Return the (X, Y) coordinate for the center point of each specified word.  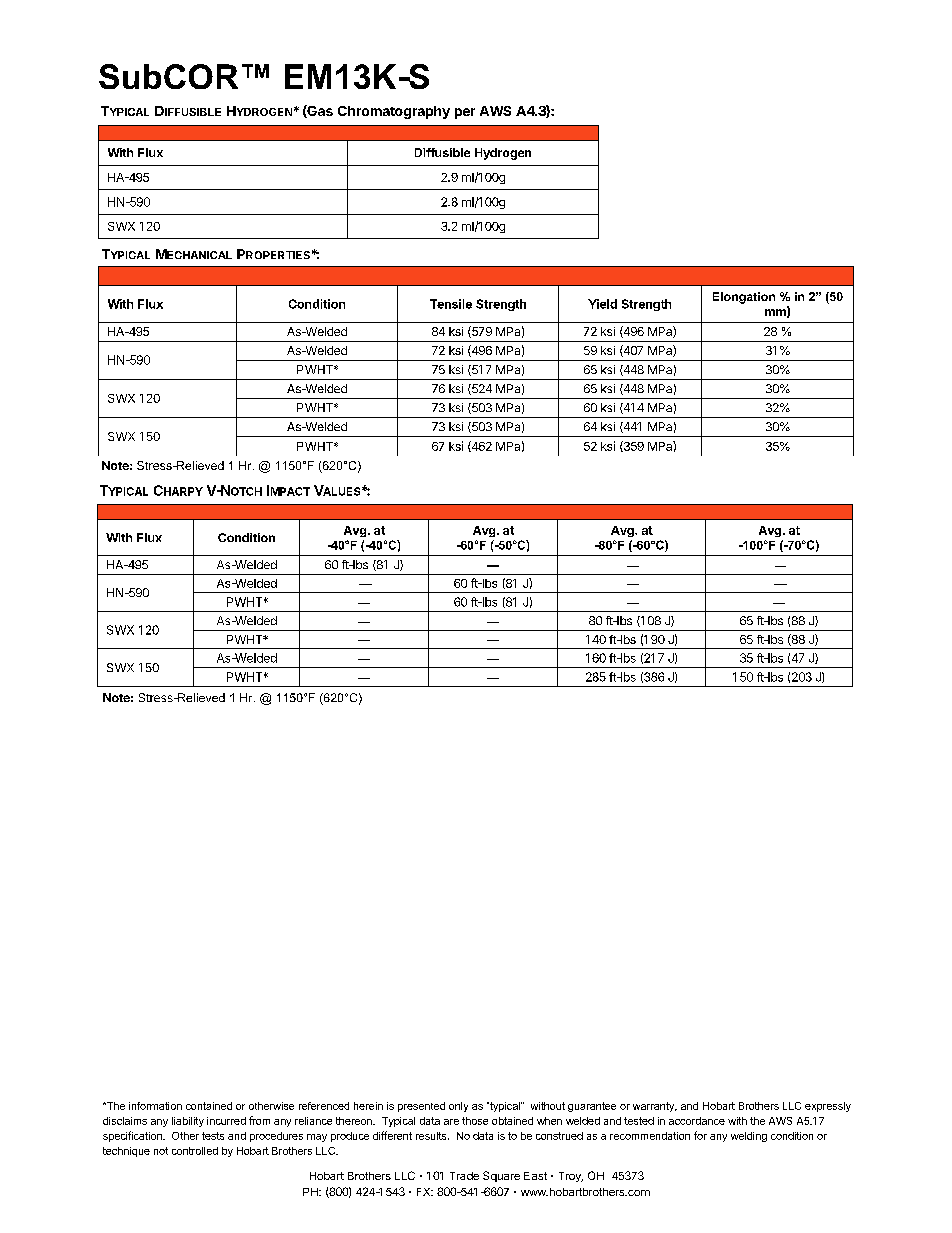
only (458, 1107)
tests (213, 1136)
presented (421, 1107)
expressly (828, 1107)
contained (209, 1106)
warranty (655, 1107)
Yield (602, 304)
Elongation (744, 298)
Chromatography (394, 112)
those (475, 1121)
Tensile (451, 304)
